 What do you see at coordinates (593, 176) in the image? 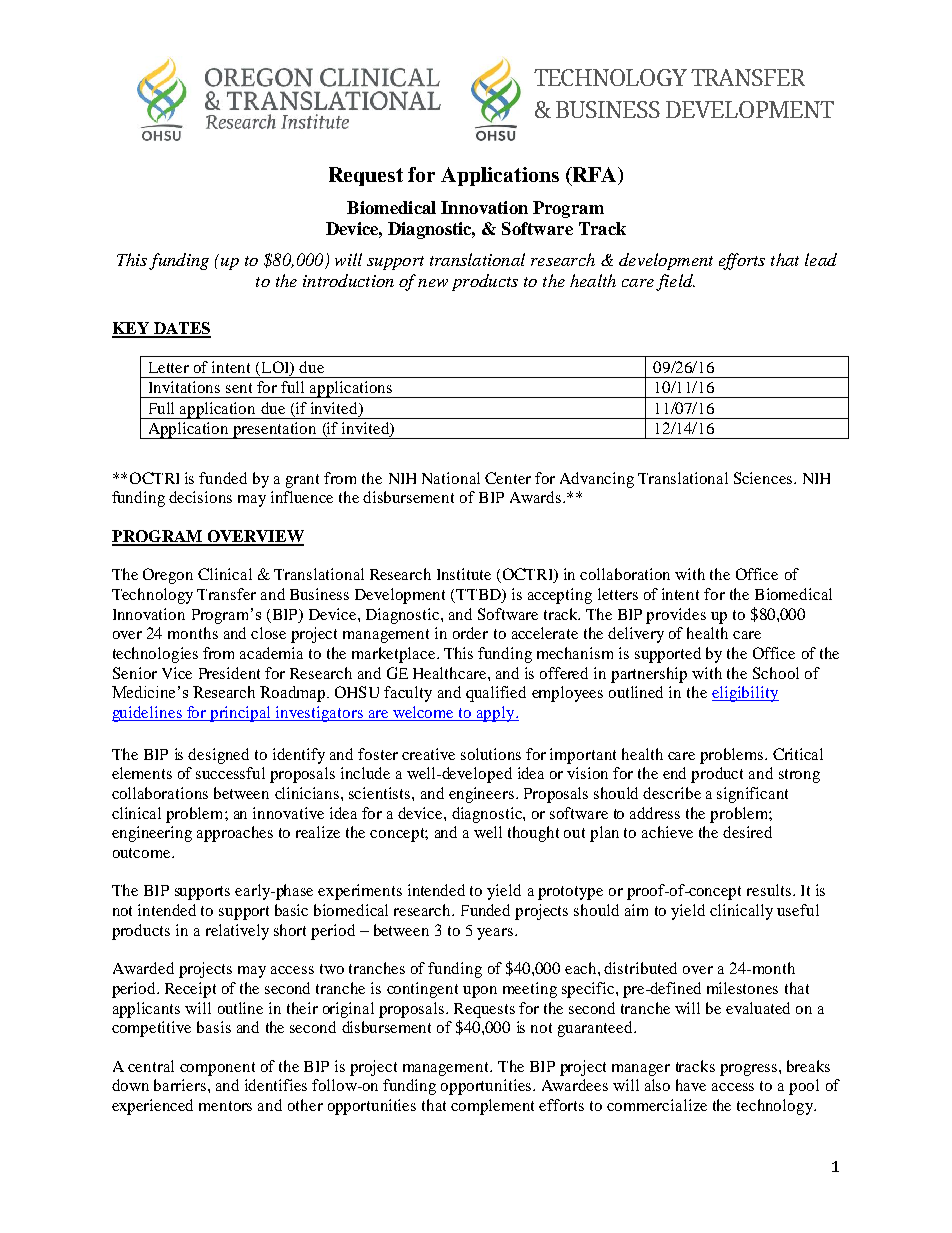
I see `RFA` at bounding box center [593, 176].
